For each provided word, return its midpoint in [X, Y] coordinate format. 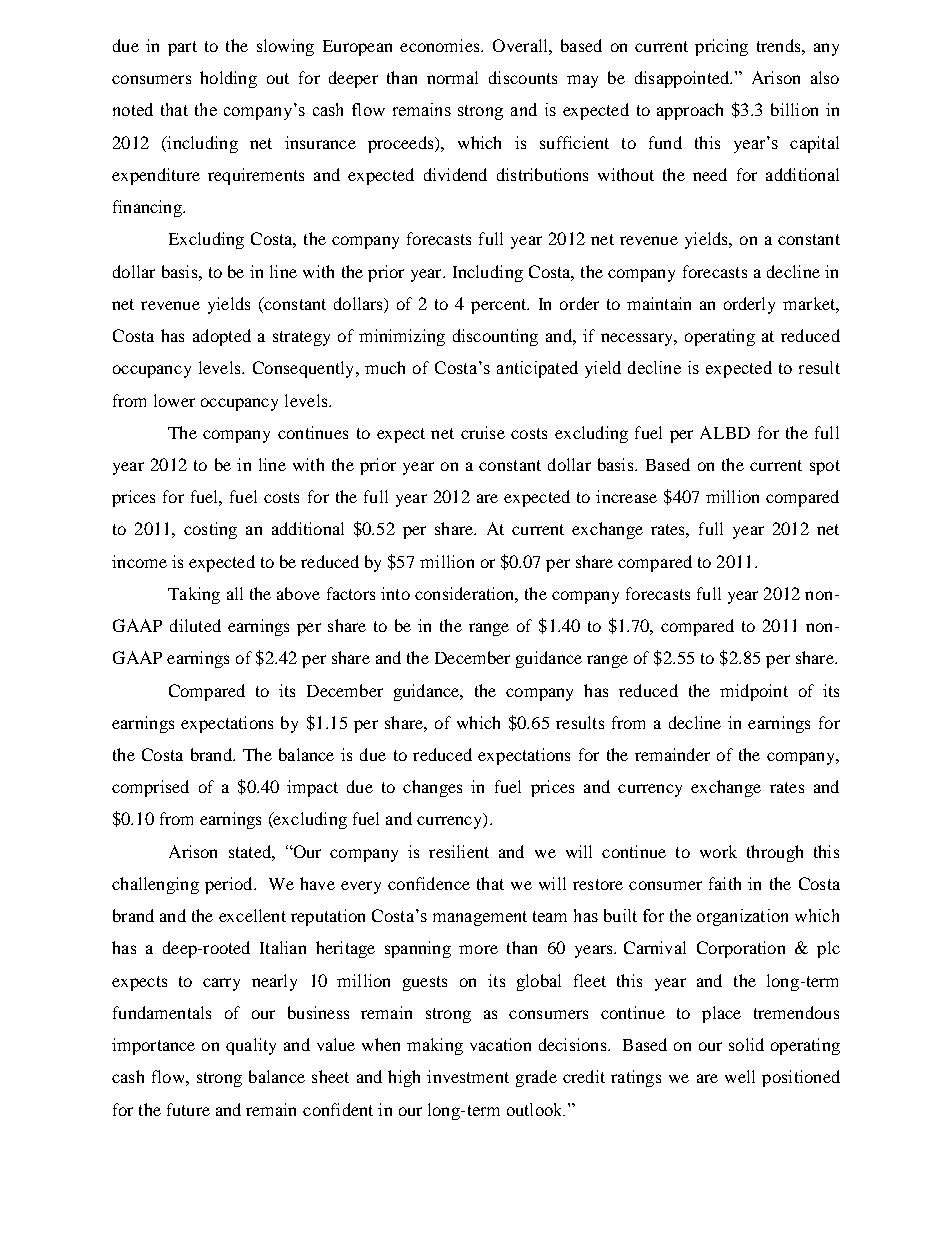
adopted [222, 337]
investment [468, 1076]
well [740, 1076]
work [718, 851]
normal [452, 77]
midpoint [754, 692]
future [188, 1109]
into [395, 593]
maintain [659, 303]
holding [228, 79]
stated [251, 851]
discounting [495, 337]
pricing [721, 47]
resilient [459, 851]
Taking [194, 595]
